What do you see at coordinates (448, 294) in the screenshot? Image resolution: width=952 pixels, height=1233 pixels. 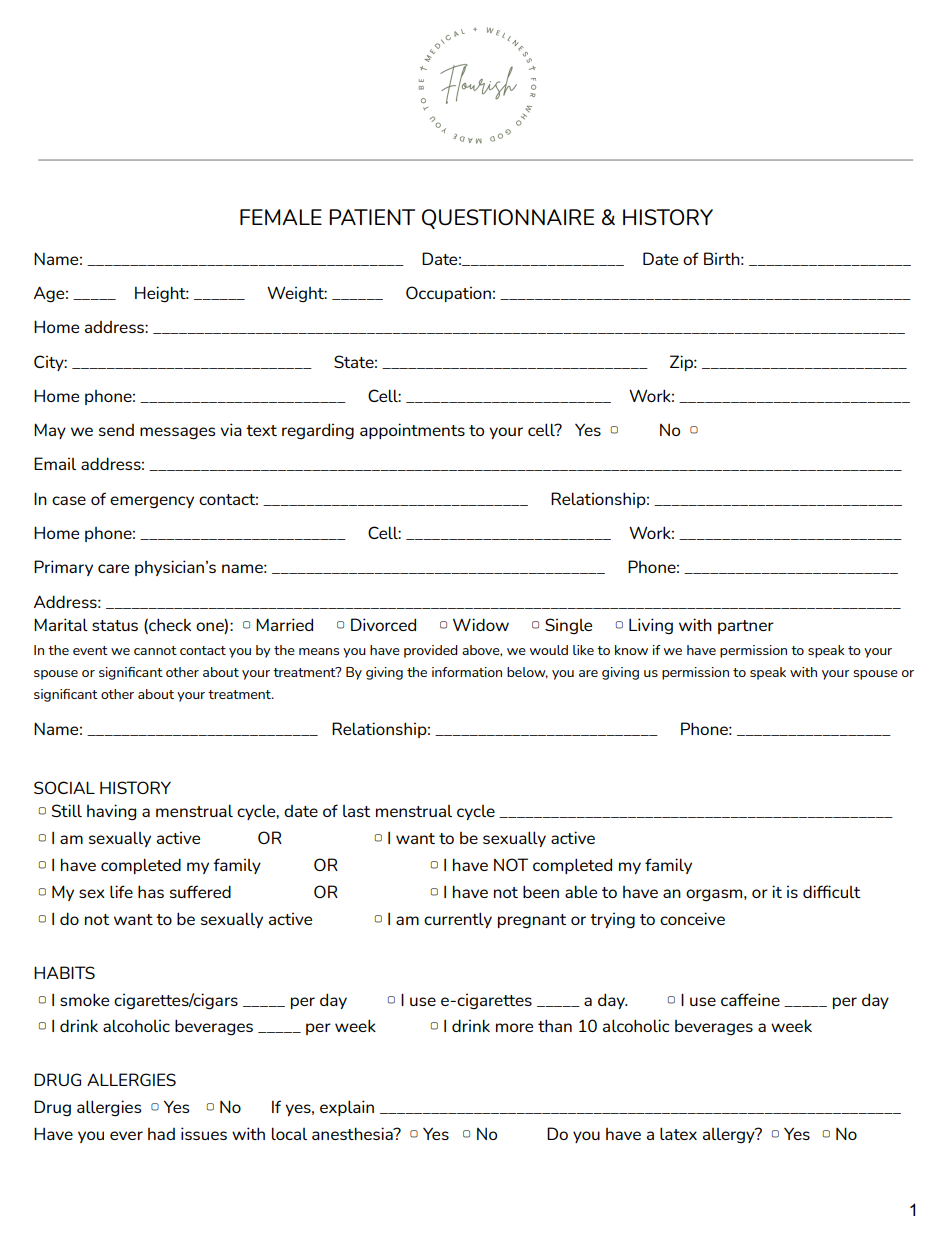 I see `Occupation` at bounding box center [448, 294].
